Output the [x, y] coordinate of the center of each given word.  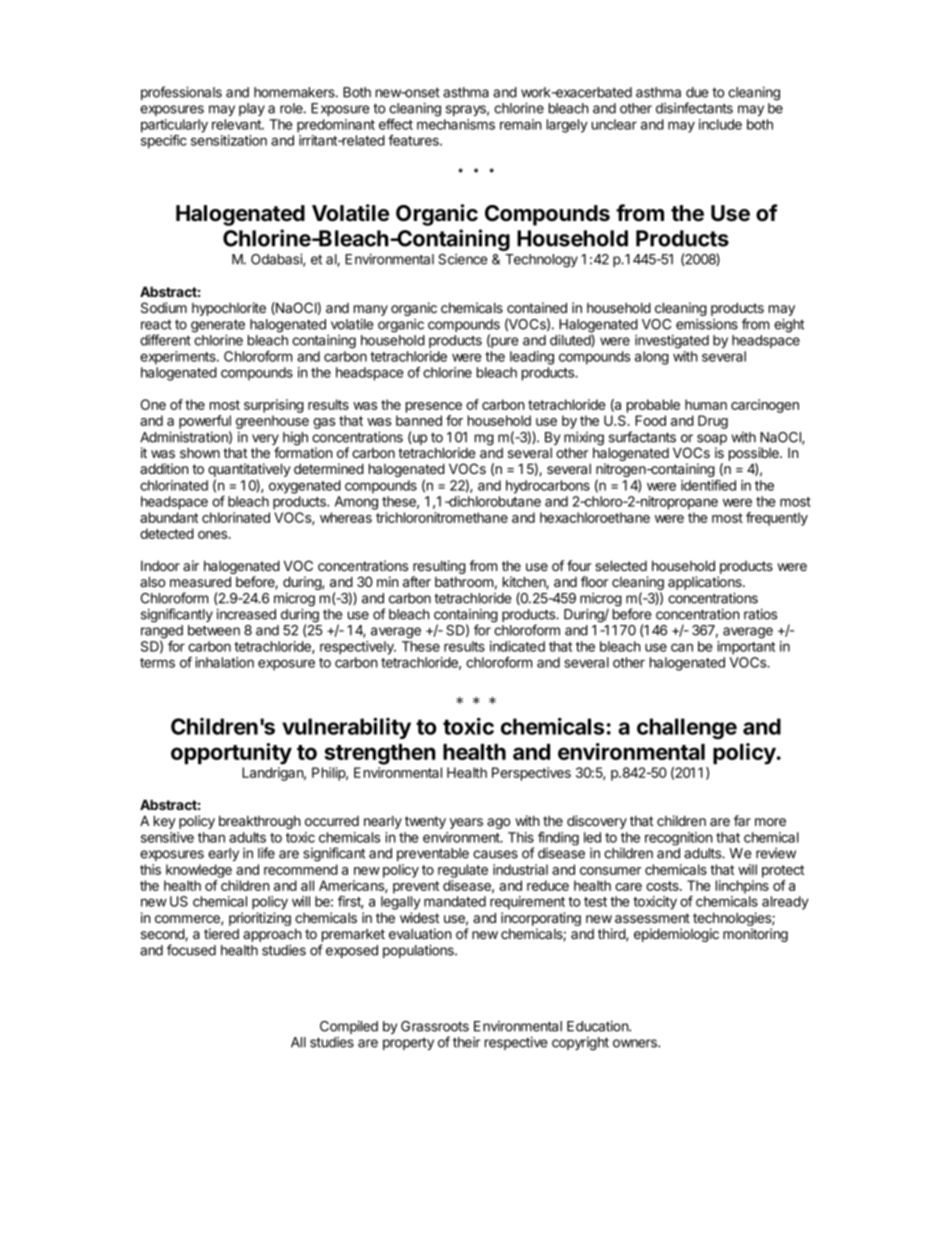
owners [636, 1043]
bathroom [464, 582]
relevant [237, 124]
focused [191, 950]
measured [200, 581]
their [466, 1042]
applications [706, 583]
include [720, 124]
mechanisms [456, 124]
